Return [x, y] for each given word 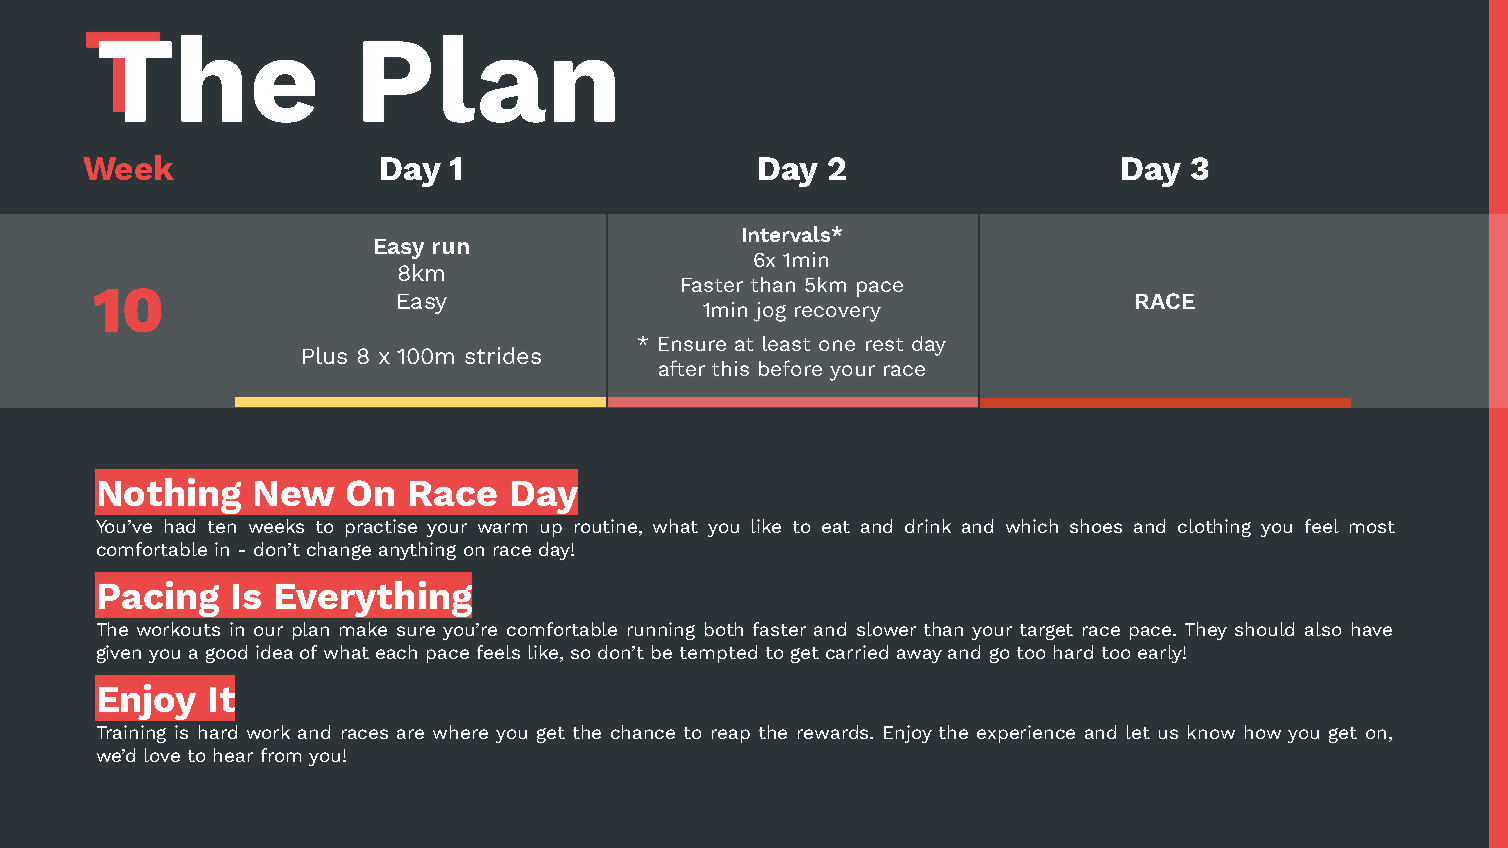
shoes [1096, 526]
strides [503, 355]
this [730, 368]
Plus [325, 355]
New [295, 493]
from [281, 755]
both [724, 629]
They [1206, 631]
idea [274, 652]
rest [884, 344]
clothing [1214, 528]
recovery [838, 314]
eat [836, 527]
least [786, 343]
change [339, 551]
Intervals [788, 234]
